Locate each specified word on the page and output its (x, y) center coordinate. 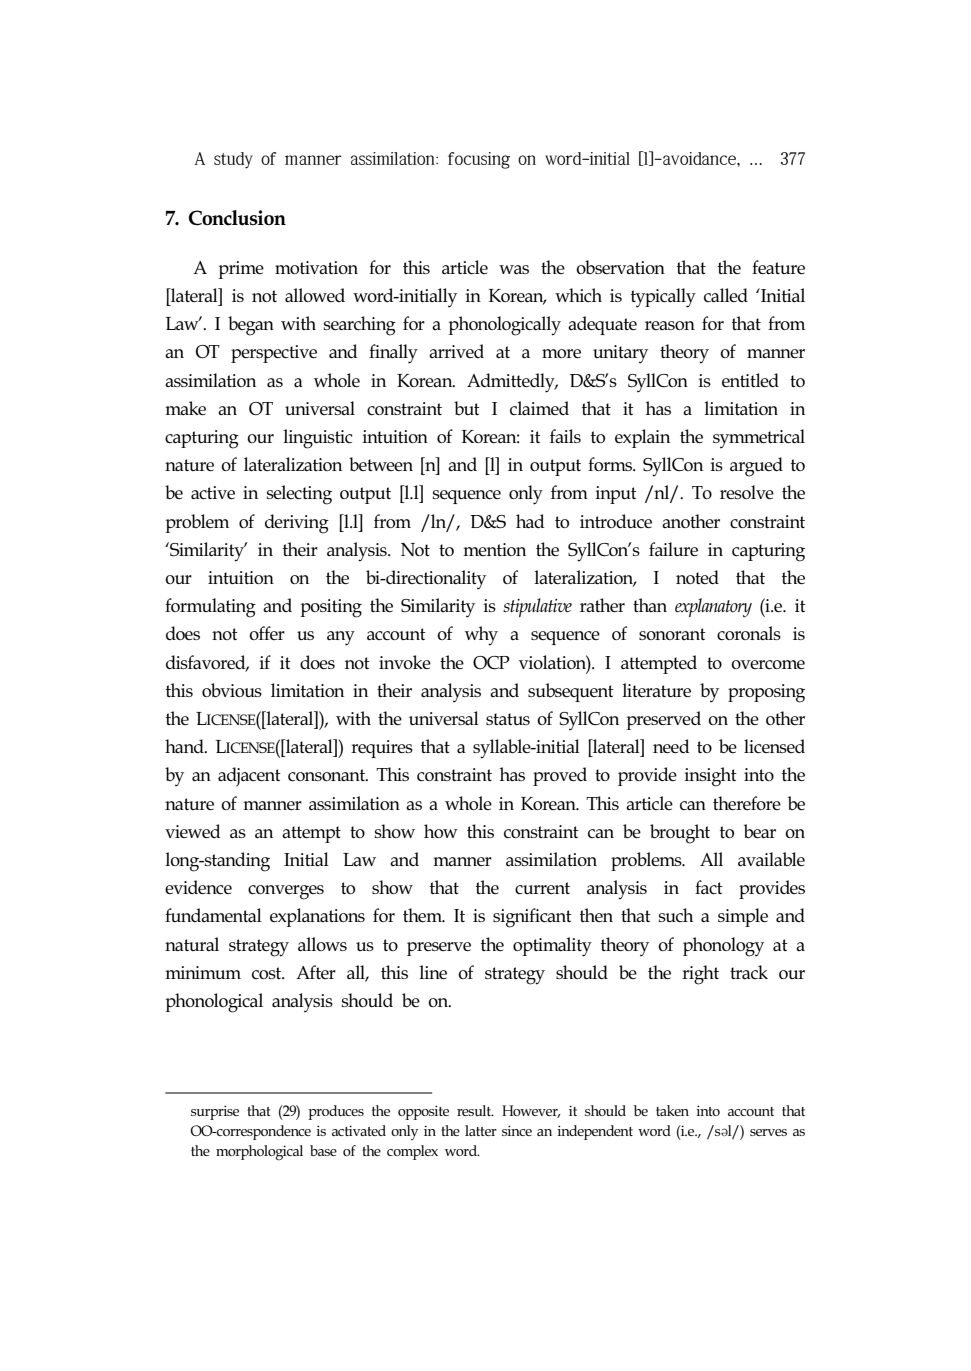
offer (267, 633)
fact (709, 887)
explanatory (713, 608)
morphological (259, 1153)
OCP (491, 663)
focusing (479, 160)
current (542, 888)
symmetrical (759, 438)
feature (778, 267)
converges (286, 892)
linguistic (317, 439)
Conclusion (237, 218)
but (467, 408)
